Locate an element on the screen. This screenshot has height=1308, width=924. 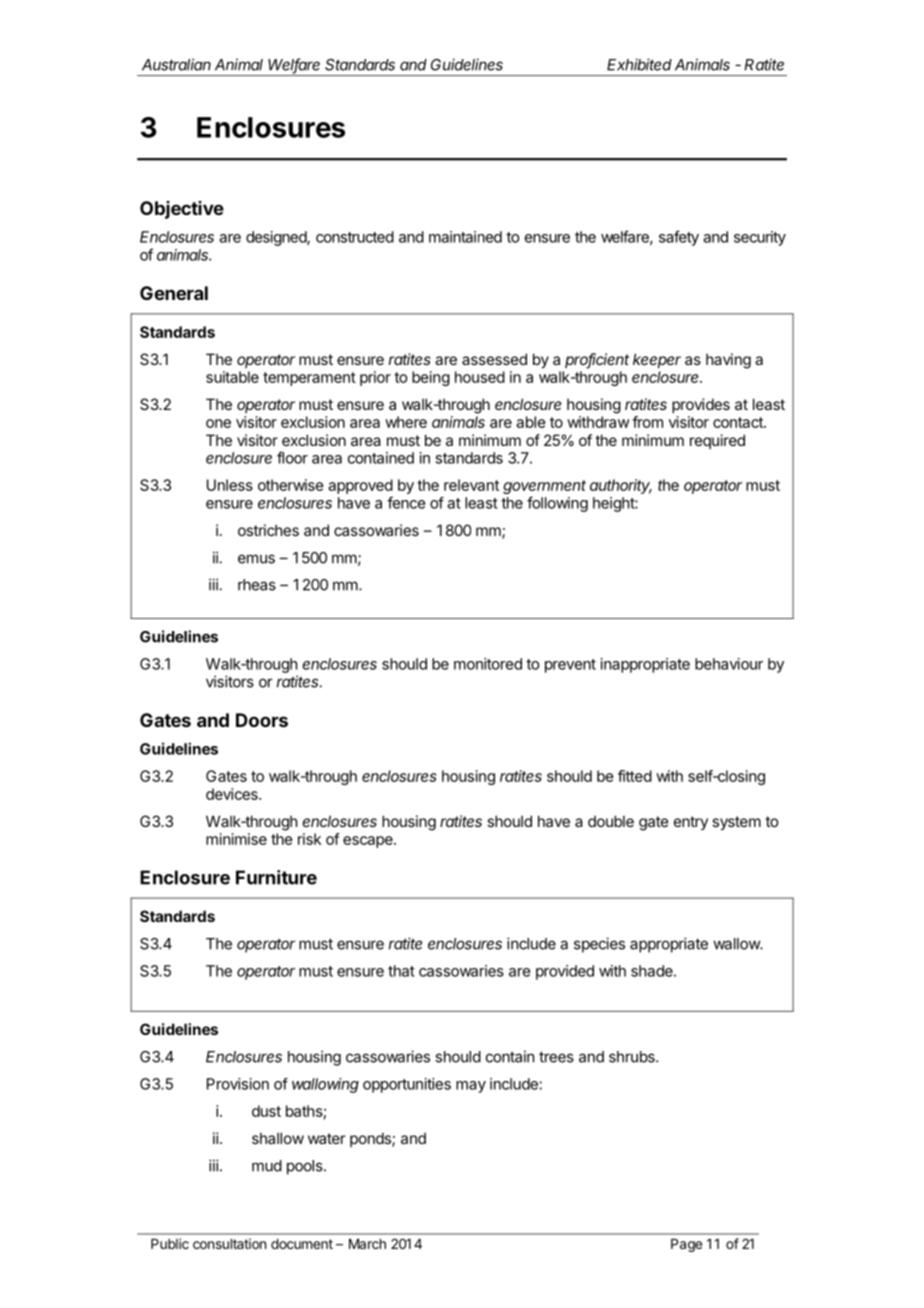
behaviour is located at coordinates (729, 664).
